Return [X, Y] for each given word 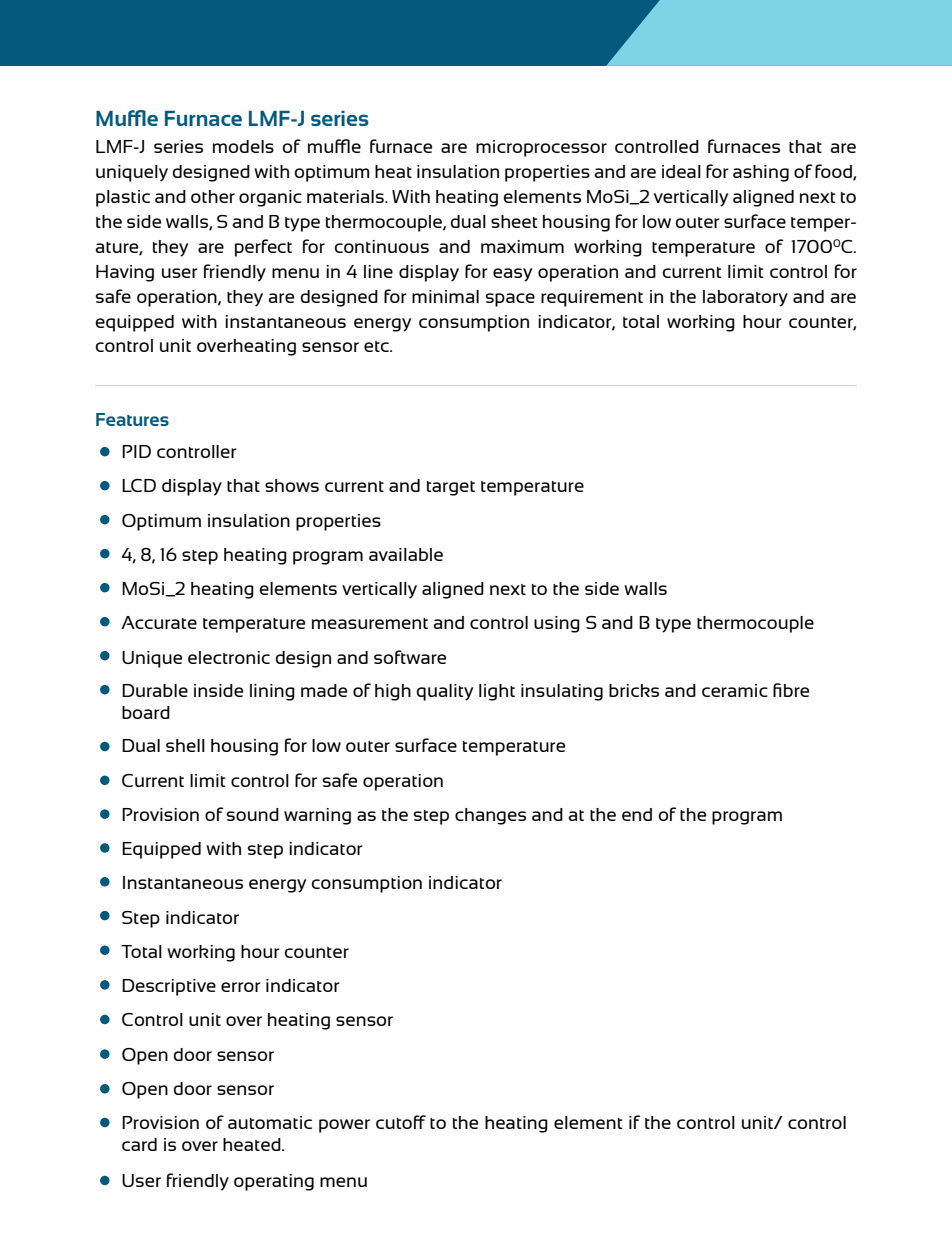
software [410, 657]
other [213, 196]
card [139, 1144]
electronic [229, 657]
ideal [681, 171]
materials [346, 196]
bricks [634, 690]
